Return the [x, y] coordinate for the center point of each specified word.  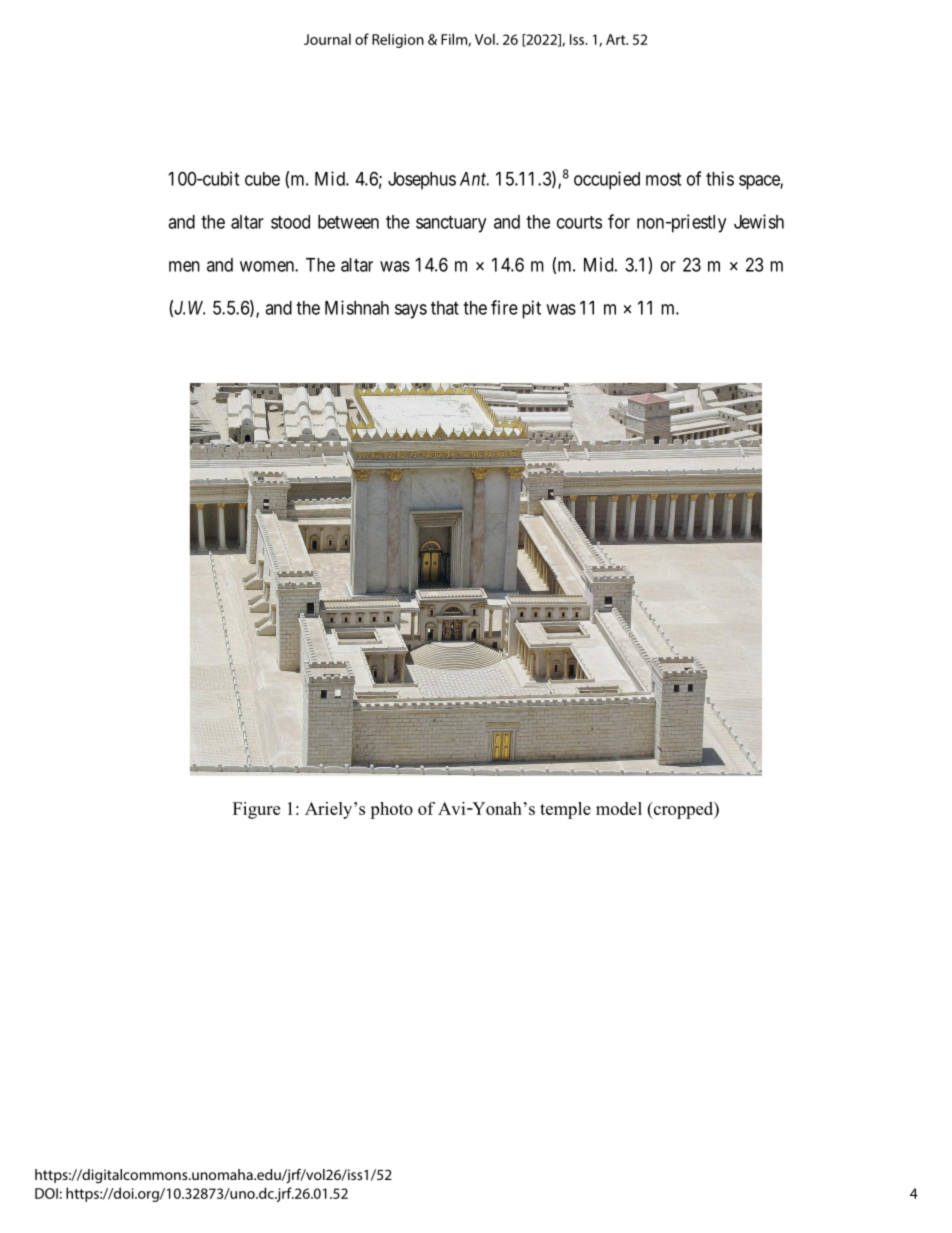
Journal [327, 39]
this [720, 178]
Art [617, 39]
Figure [256, 810]
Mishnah [357, 307]
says [411, 311]
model [619, 808]
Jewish [759, 221]
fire [504, 307]
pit [531, 309]
